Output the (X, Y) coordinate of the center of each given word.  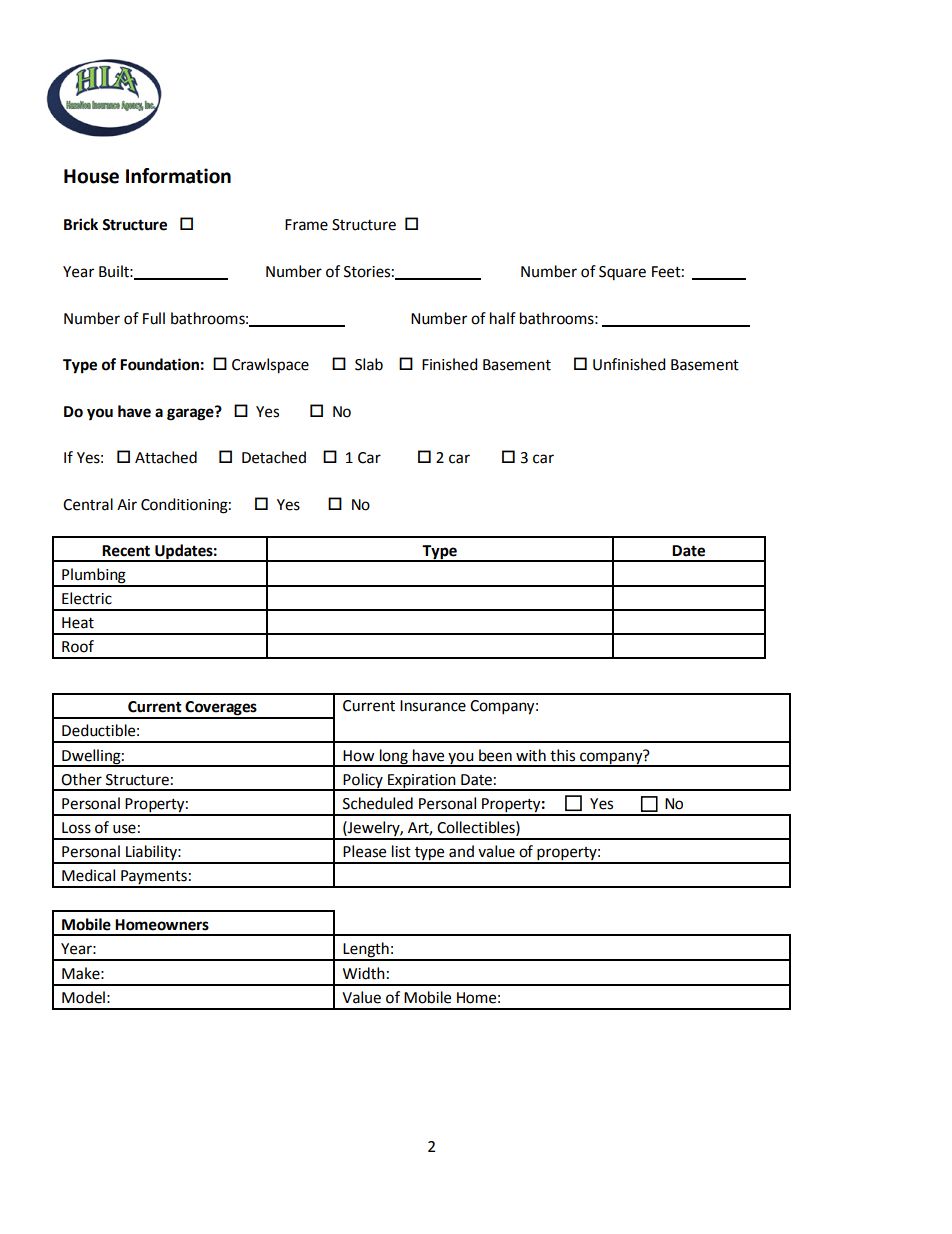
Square (622, 273)
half (503, 318)
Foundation (159, 364)
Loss (76, 828)
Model (83, 997)
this (562, 755)
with (531, 755)
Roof (78, 646)
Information (178, 176)
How (359, 756)
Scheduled (378, 803)
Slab (369, 364)
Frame (306, 225)
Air (127, 504)
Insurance (433, 706)
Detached (274, 457)
